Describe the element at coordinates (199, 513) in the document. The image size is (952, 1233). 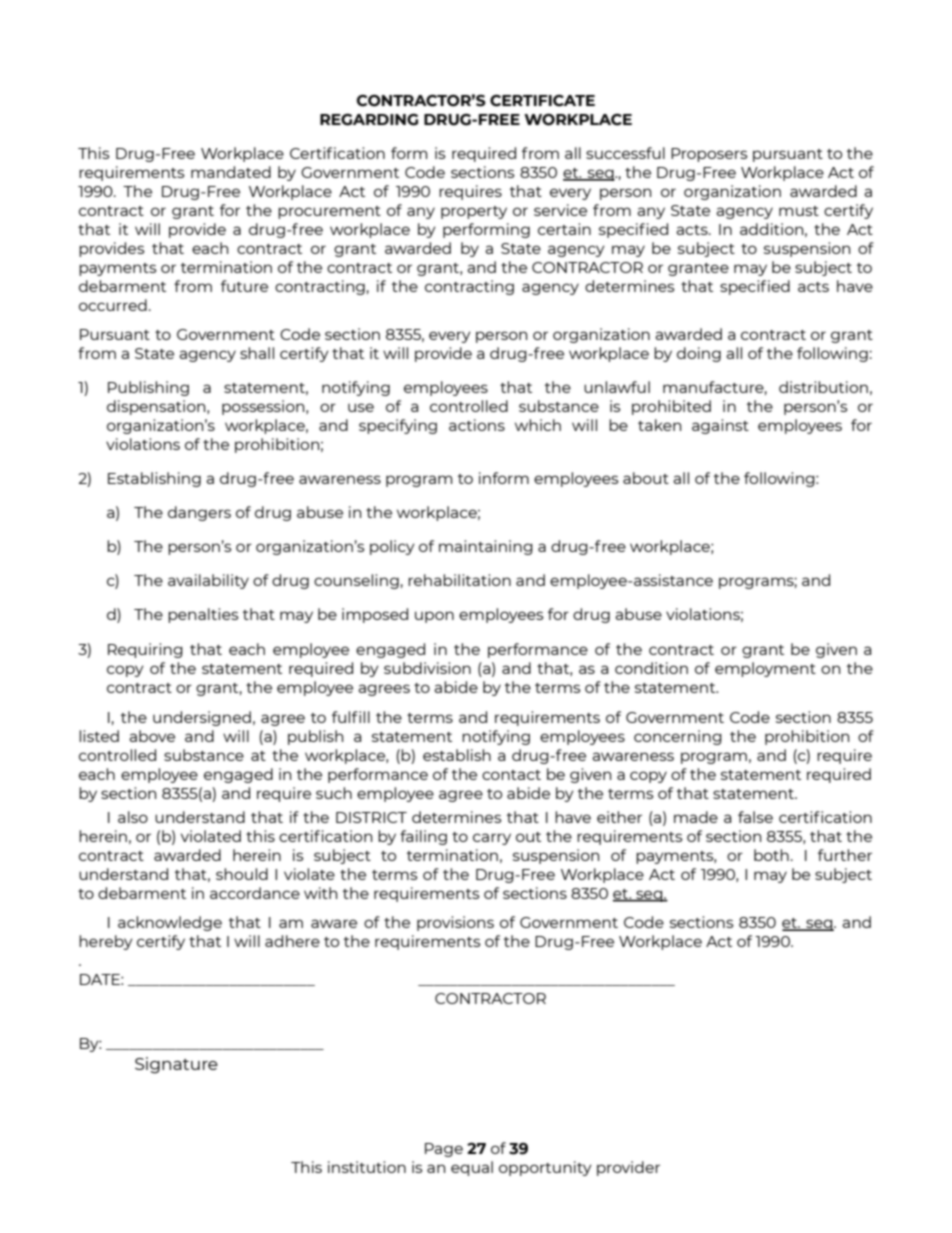
I see `dangers` at that location.
